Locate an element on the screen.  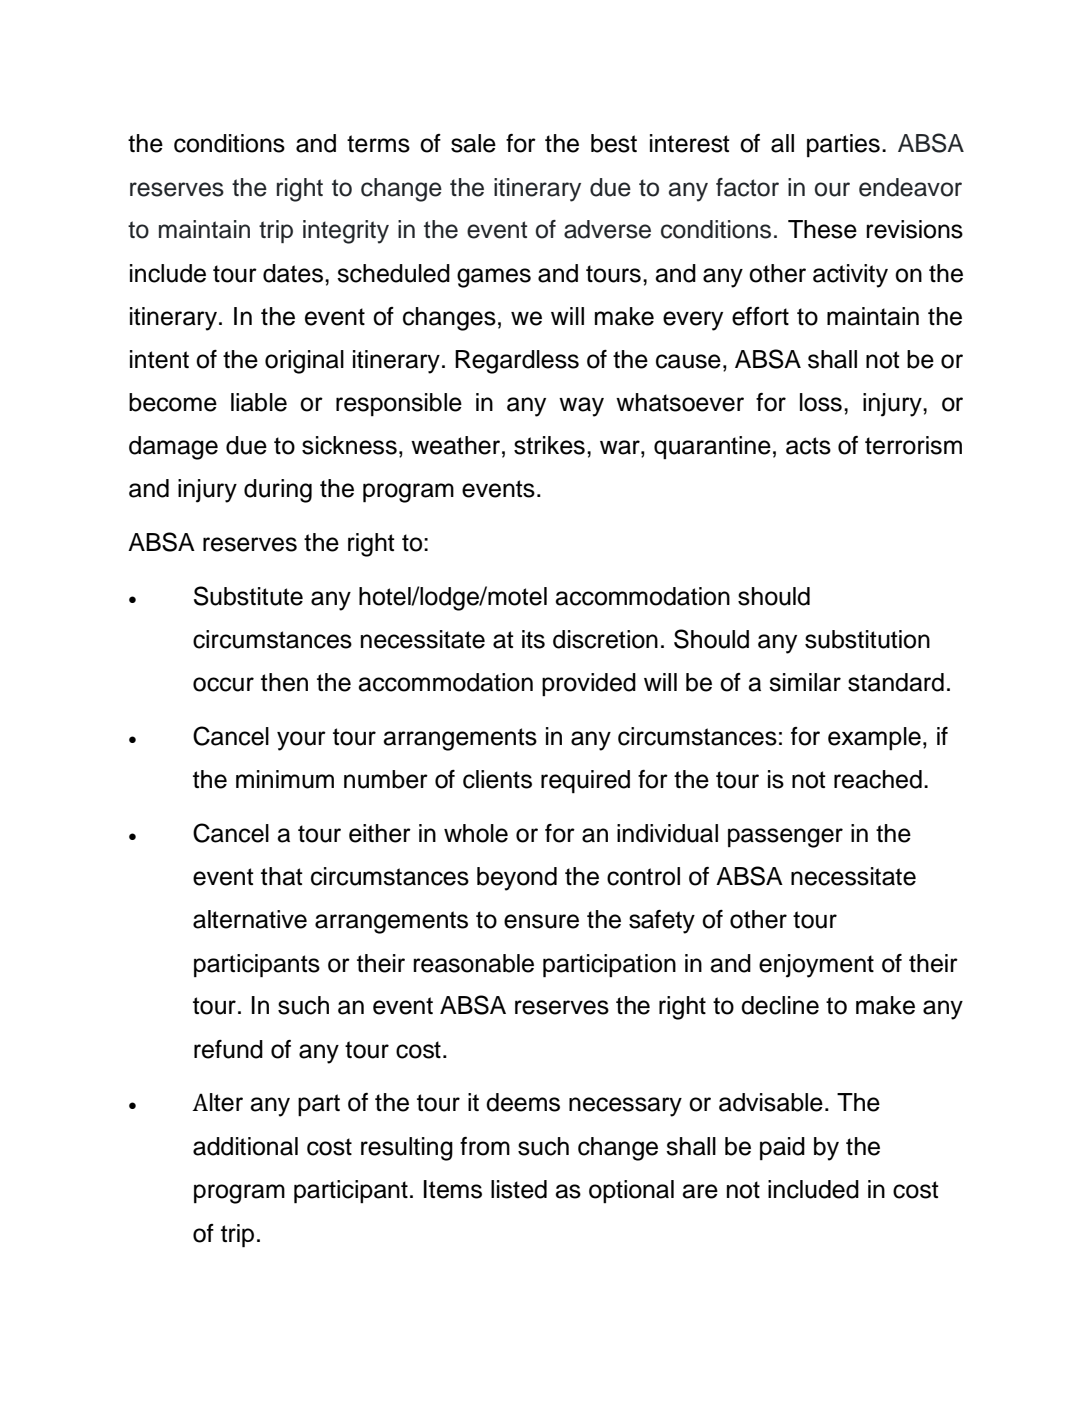
sale is located at coordinates (473, 143).
